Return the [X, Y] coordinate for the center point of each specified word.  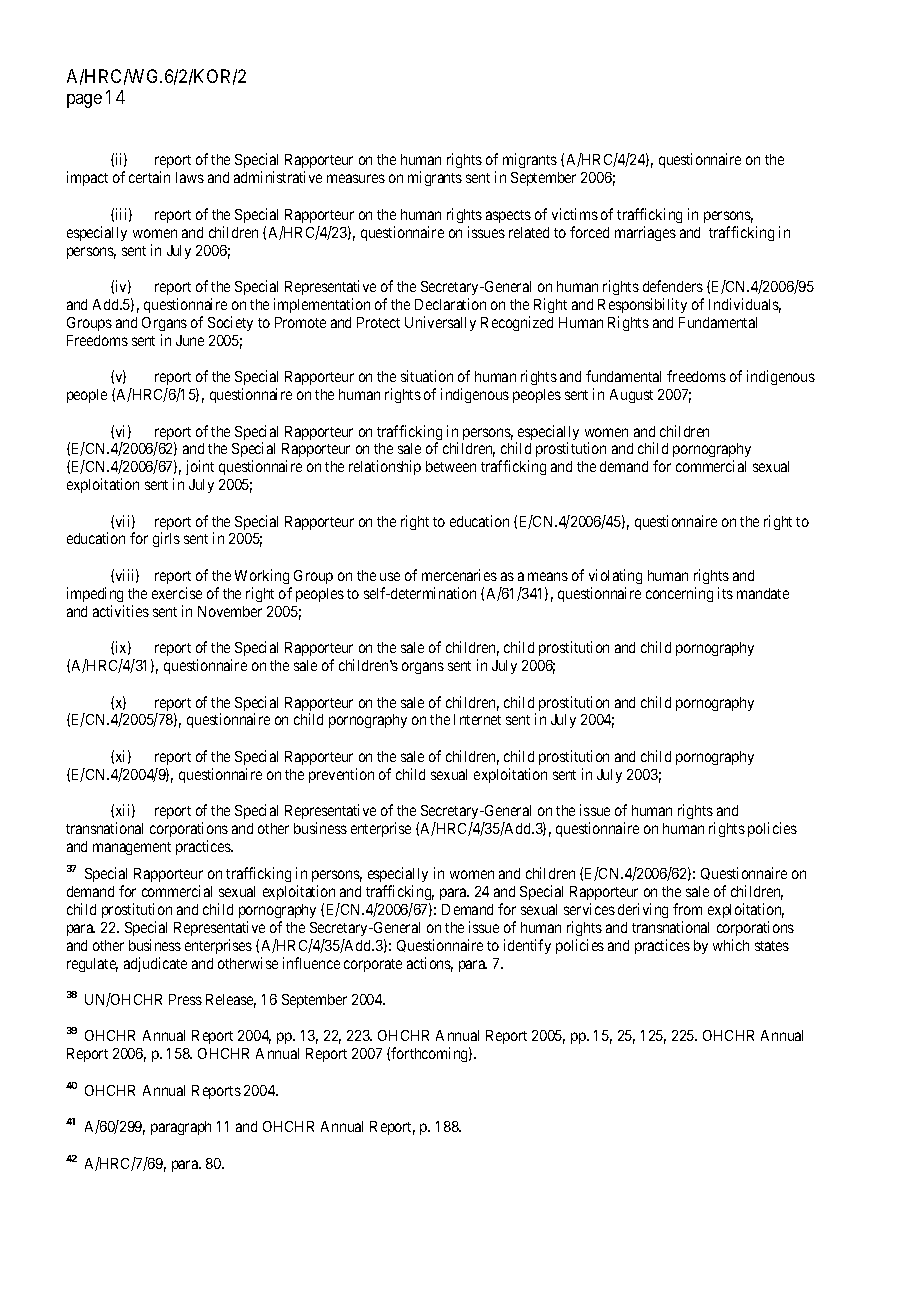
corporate [373, 965]
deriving [643, 910]
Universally [440, 323]
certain [149, 177]
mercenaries [459, 575]
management [132, 848]
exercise [177, 593]
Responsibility [642, 305]
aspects [508, 216]
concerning [679, 594]
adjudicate [155, 964]
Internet [477, 719]
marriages [645, 233]
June [190, 340]
